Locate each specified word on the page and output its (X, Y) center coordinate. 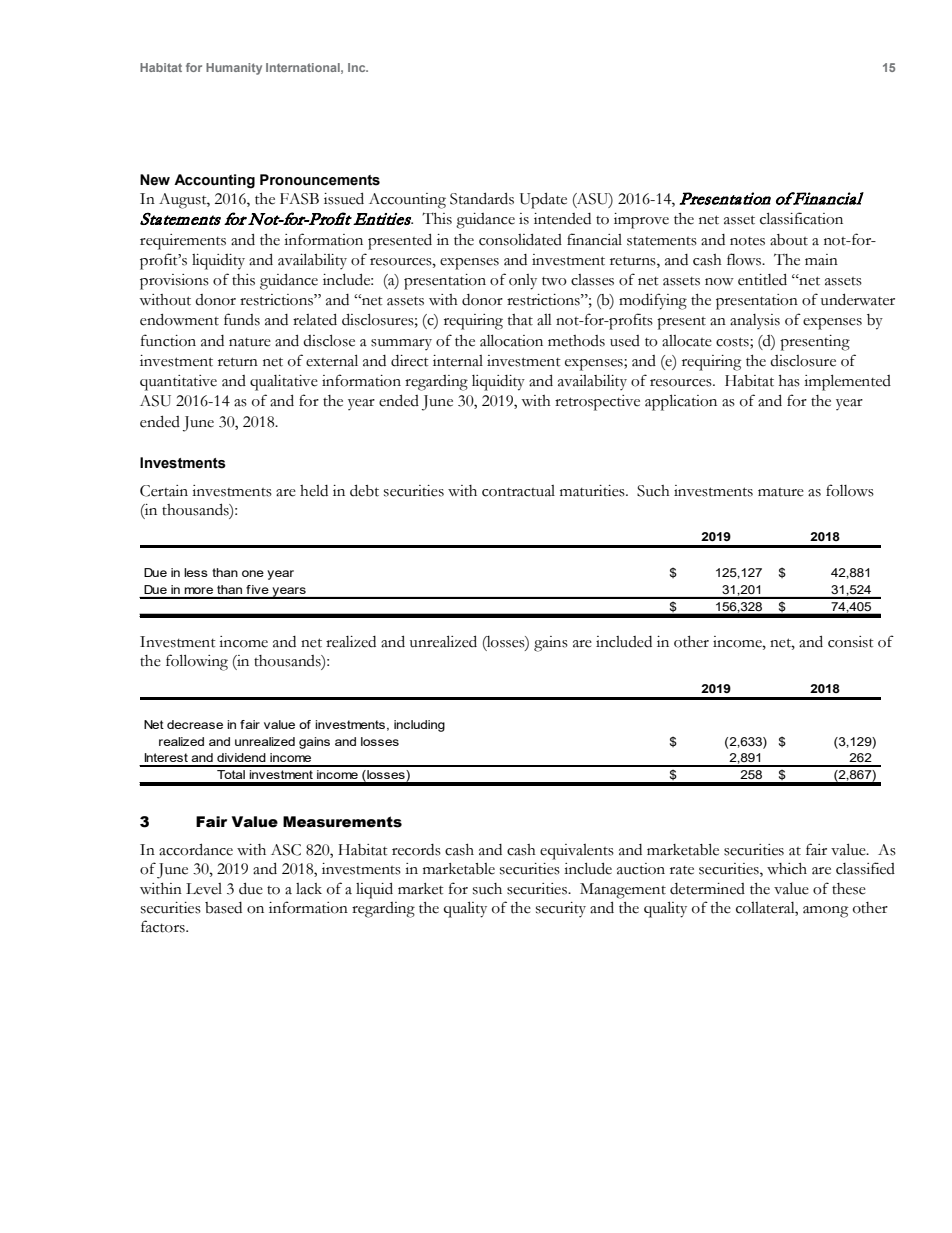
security (561, 909)
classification (801, 218)
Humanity (234, 69)
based (223, 908)
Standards (482, 198)
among (825, 912)
